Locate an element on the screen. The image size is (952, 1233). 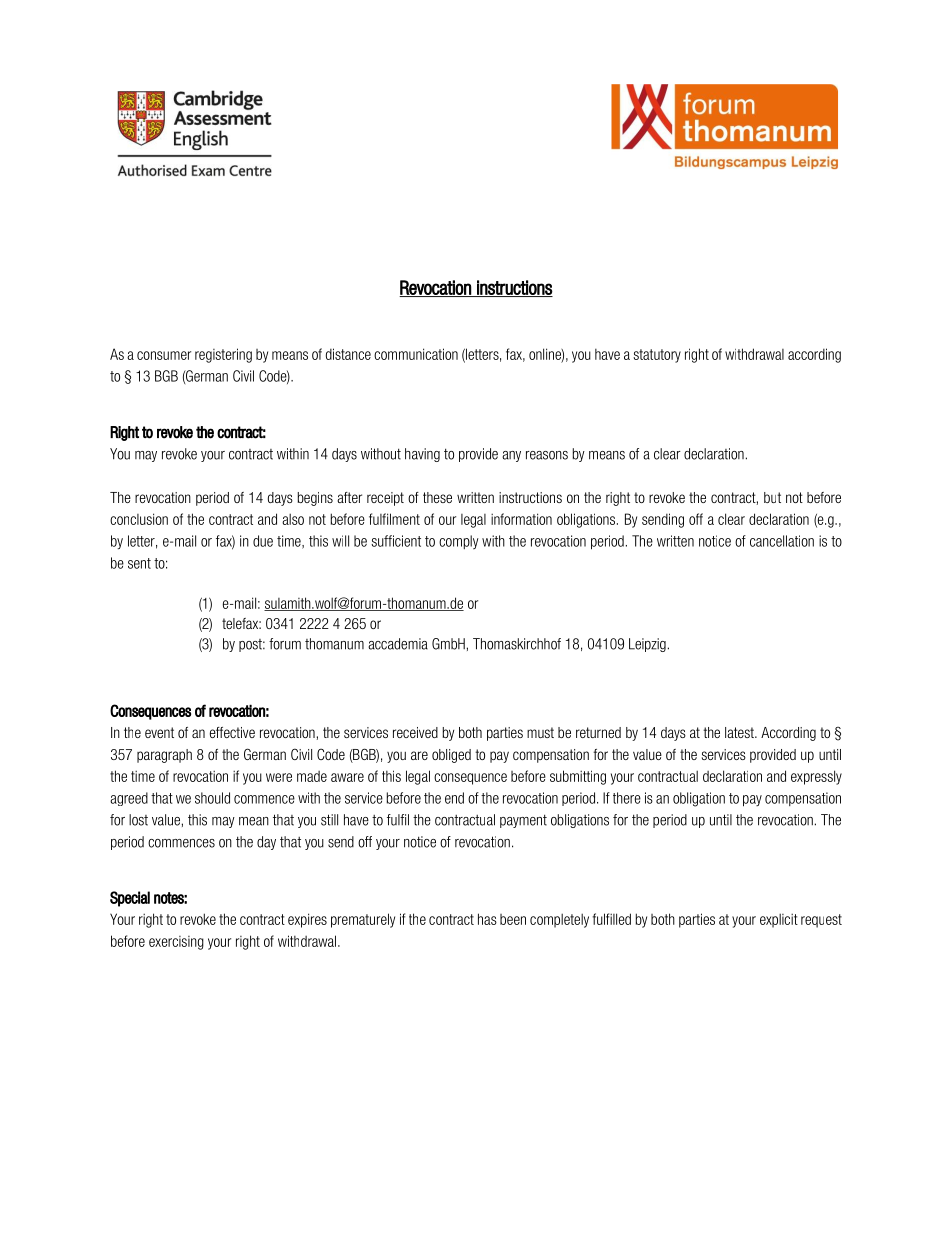
Leipzig is located at coordinates (647, 645).
